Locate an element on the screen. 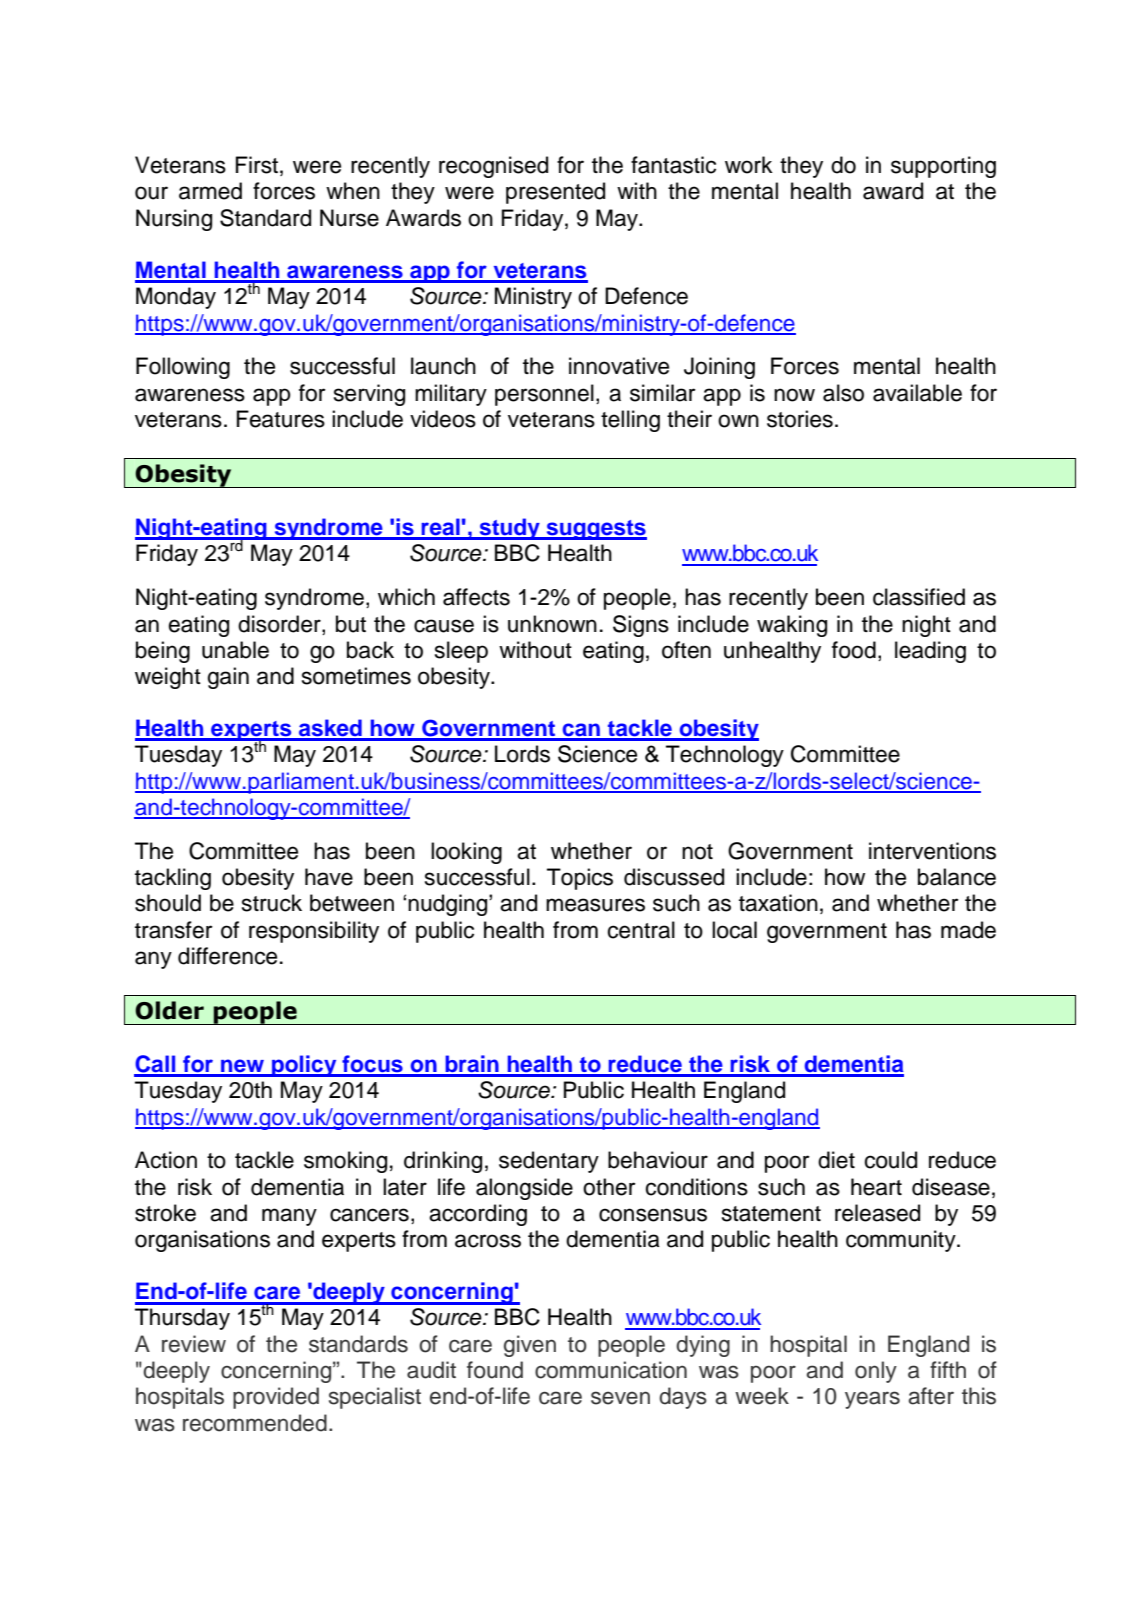 The width and height of the screenshot is (1131, 1601). sedentary is located at coordinates (549, 1162).
